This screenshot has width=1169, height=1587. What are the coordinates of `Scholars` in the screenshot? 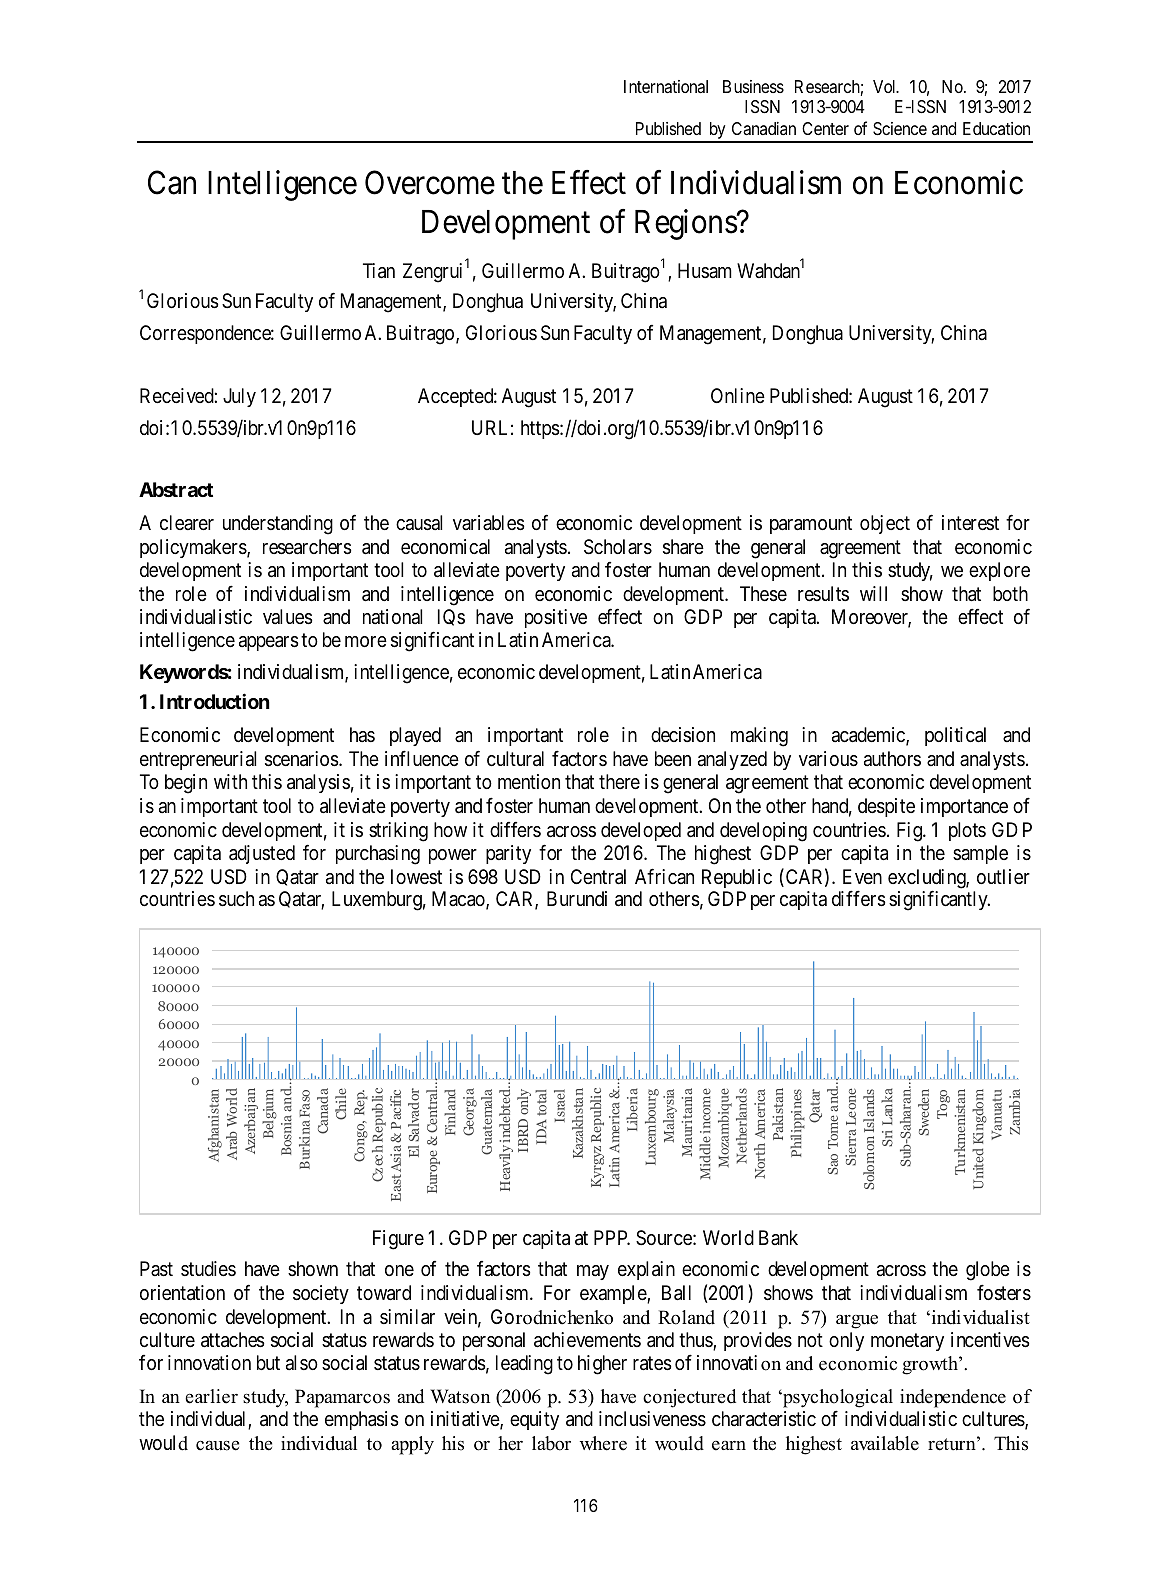 It's located at (618, 547).
